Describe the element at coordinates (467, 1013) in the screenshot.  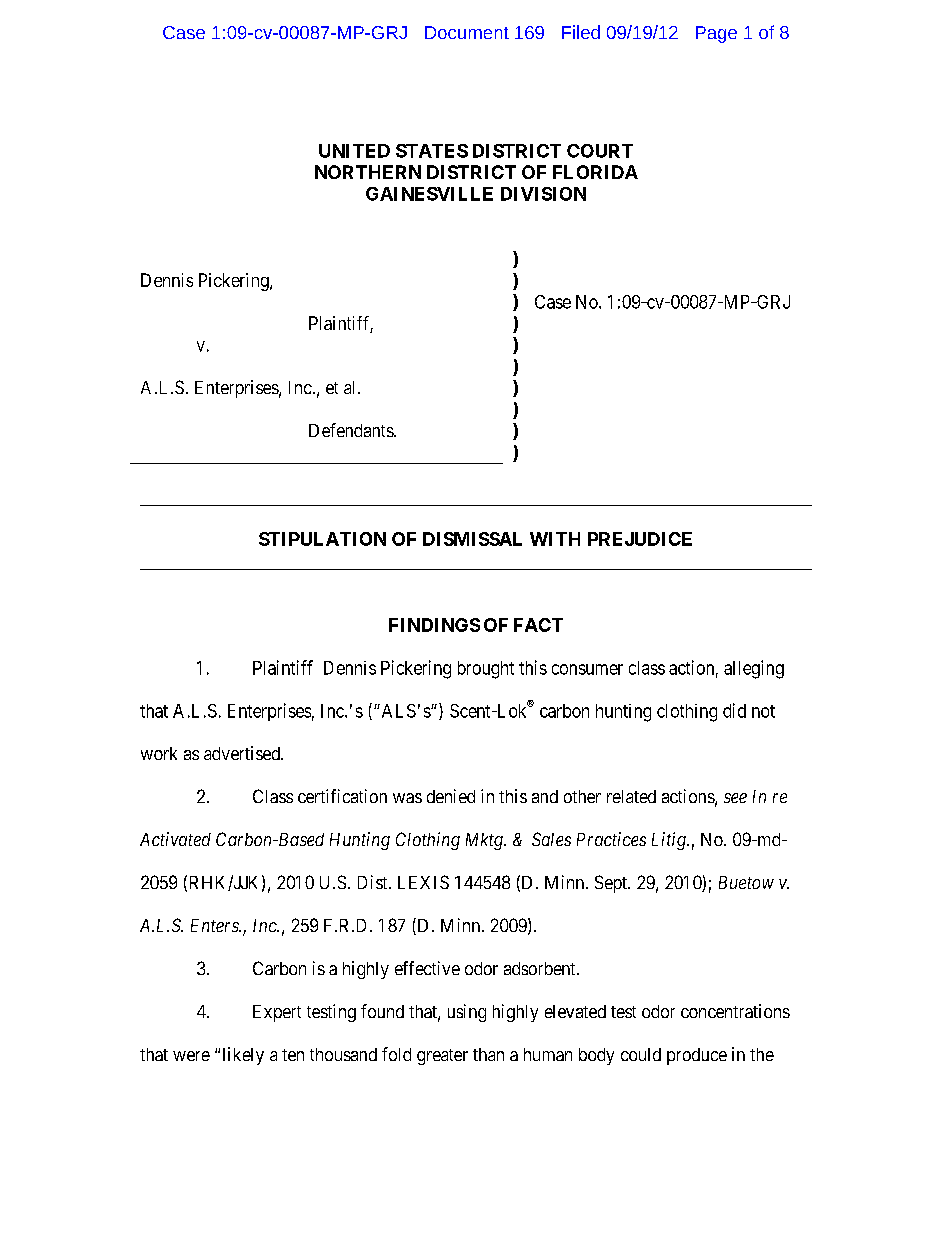
I see `using` at that location.
